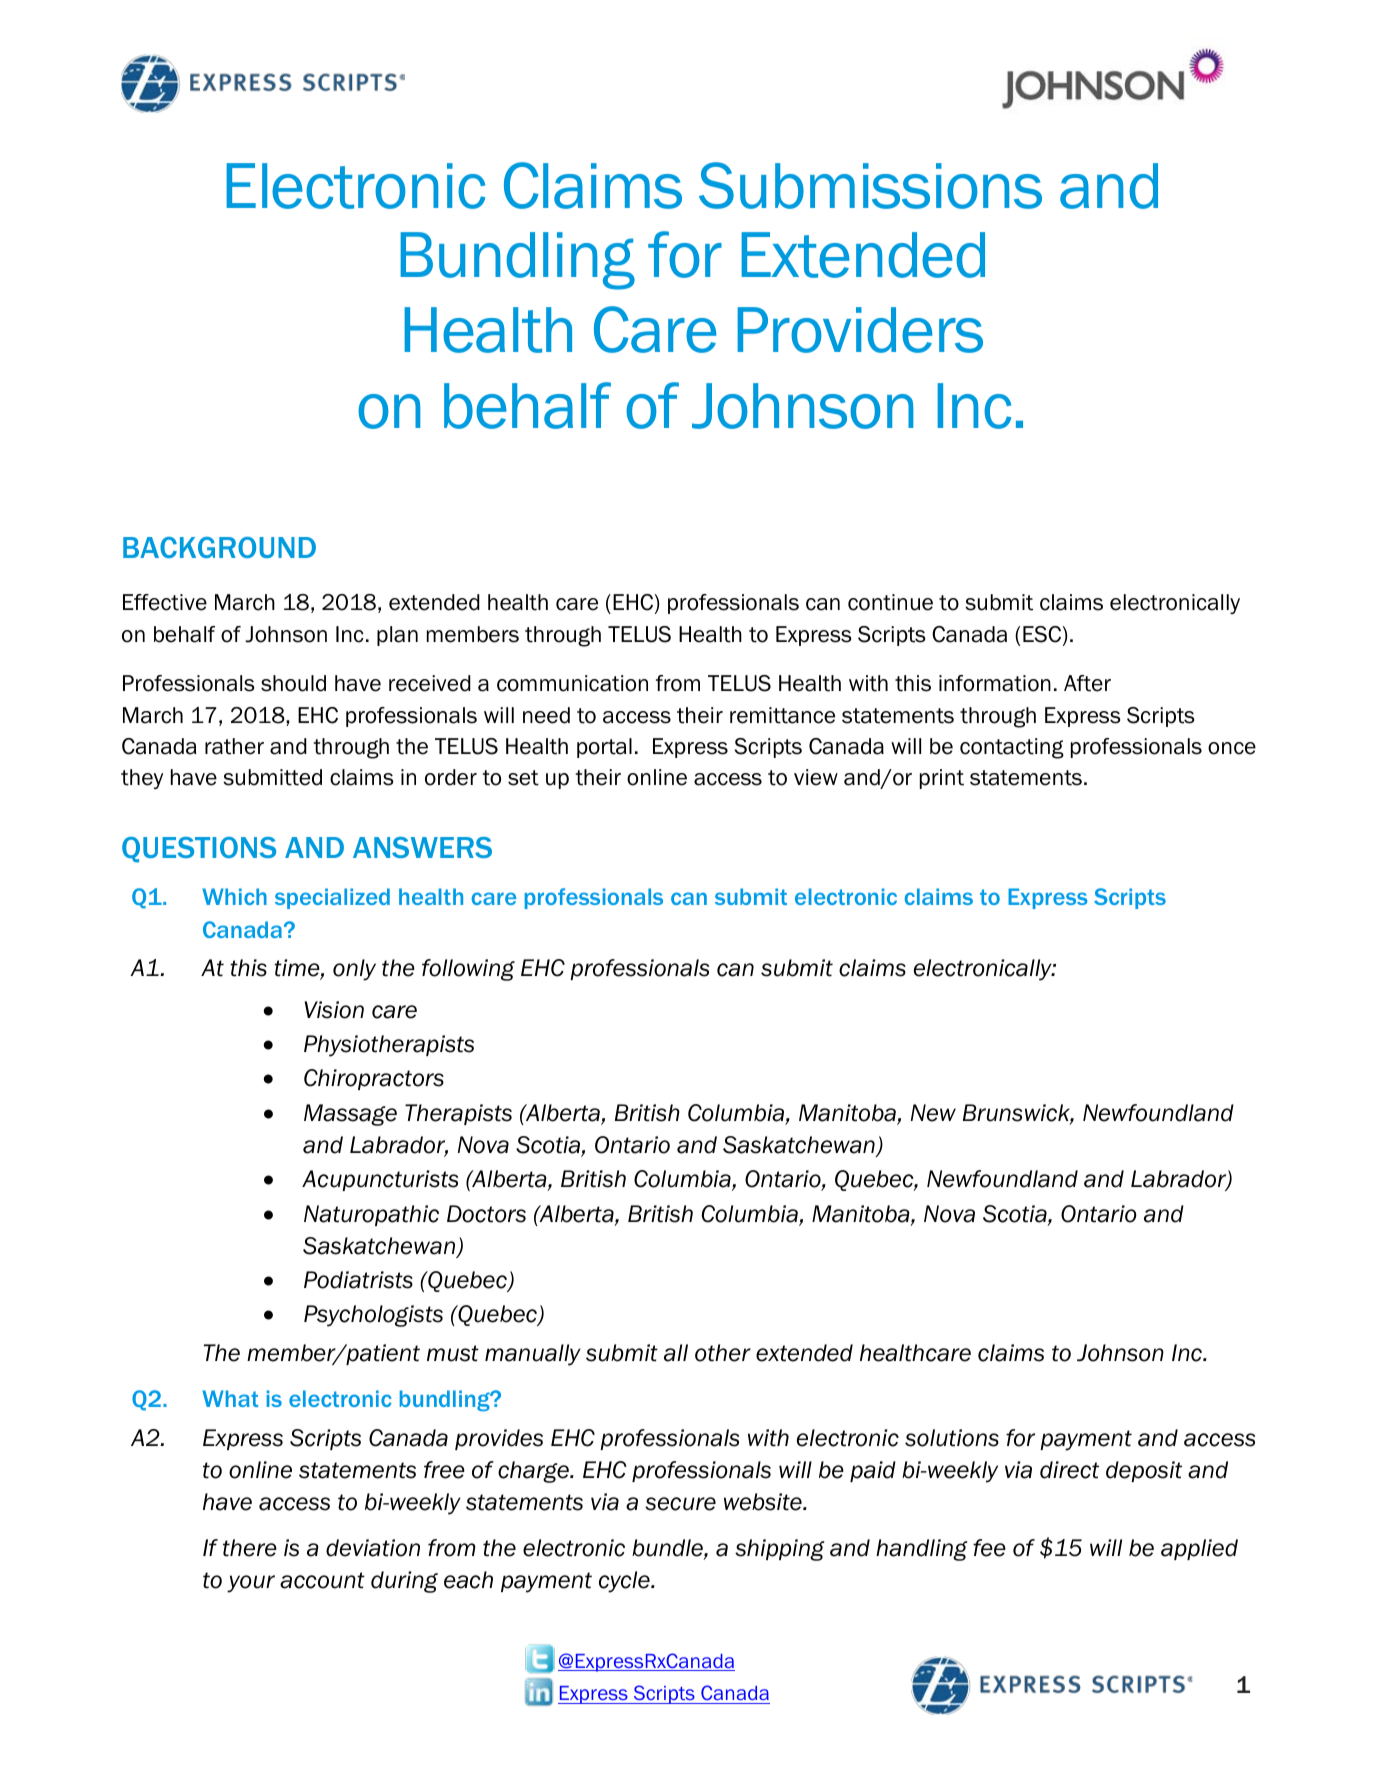 The image size is (1374, 1778). What do you see at coordinates (942, 779) in the screenshot?
I see `print` at bounding box center [942, 779].
